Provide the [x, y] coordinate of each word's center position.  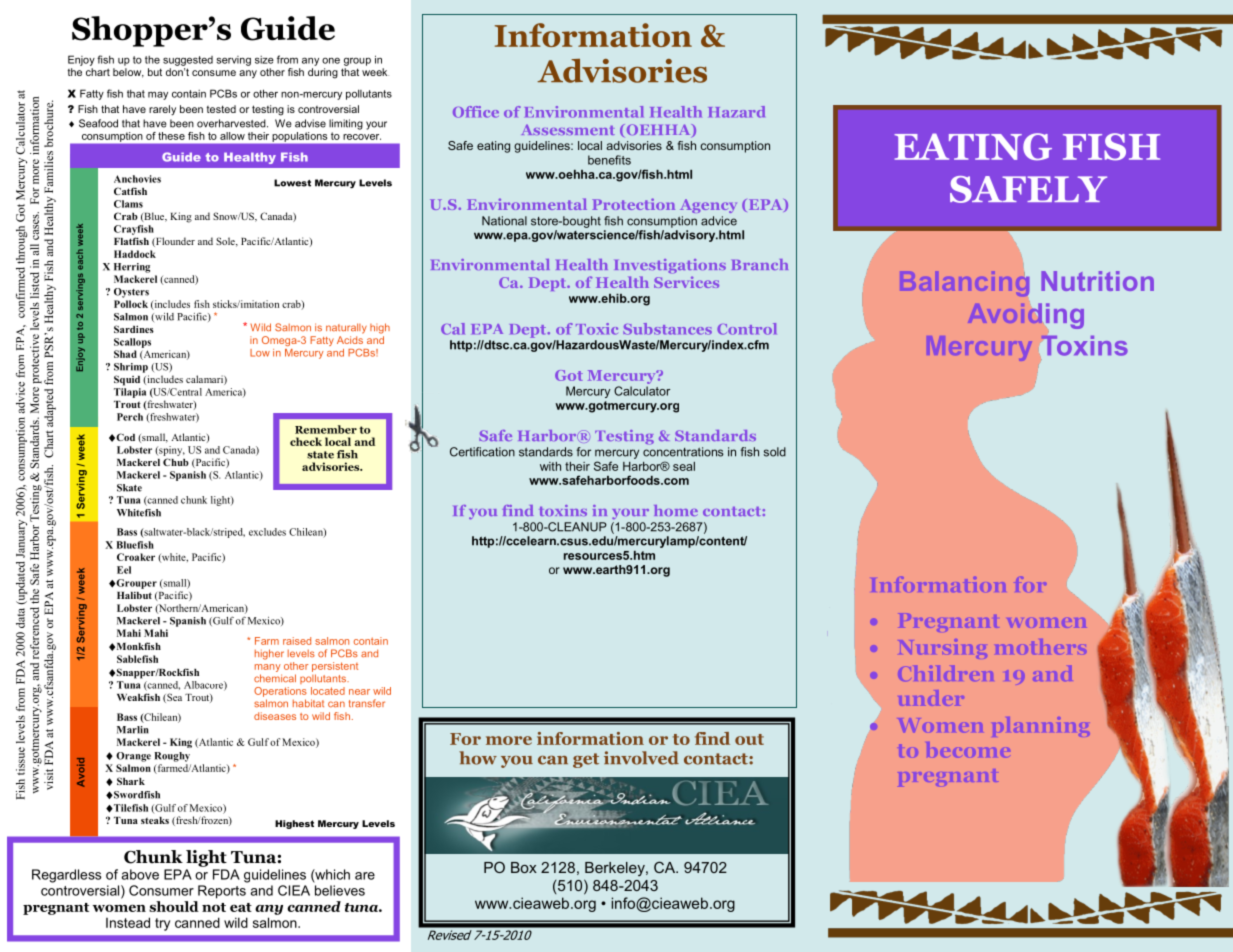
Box [524, 867]
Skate [129, 488]
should [174, 906]
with [550, 466]
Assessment [568, 130]
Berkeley [616, 869]
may [158, 95]
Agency [708, 206]
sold [775, 452]
